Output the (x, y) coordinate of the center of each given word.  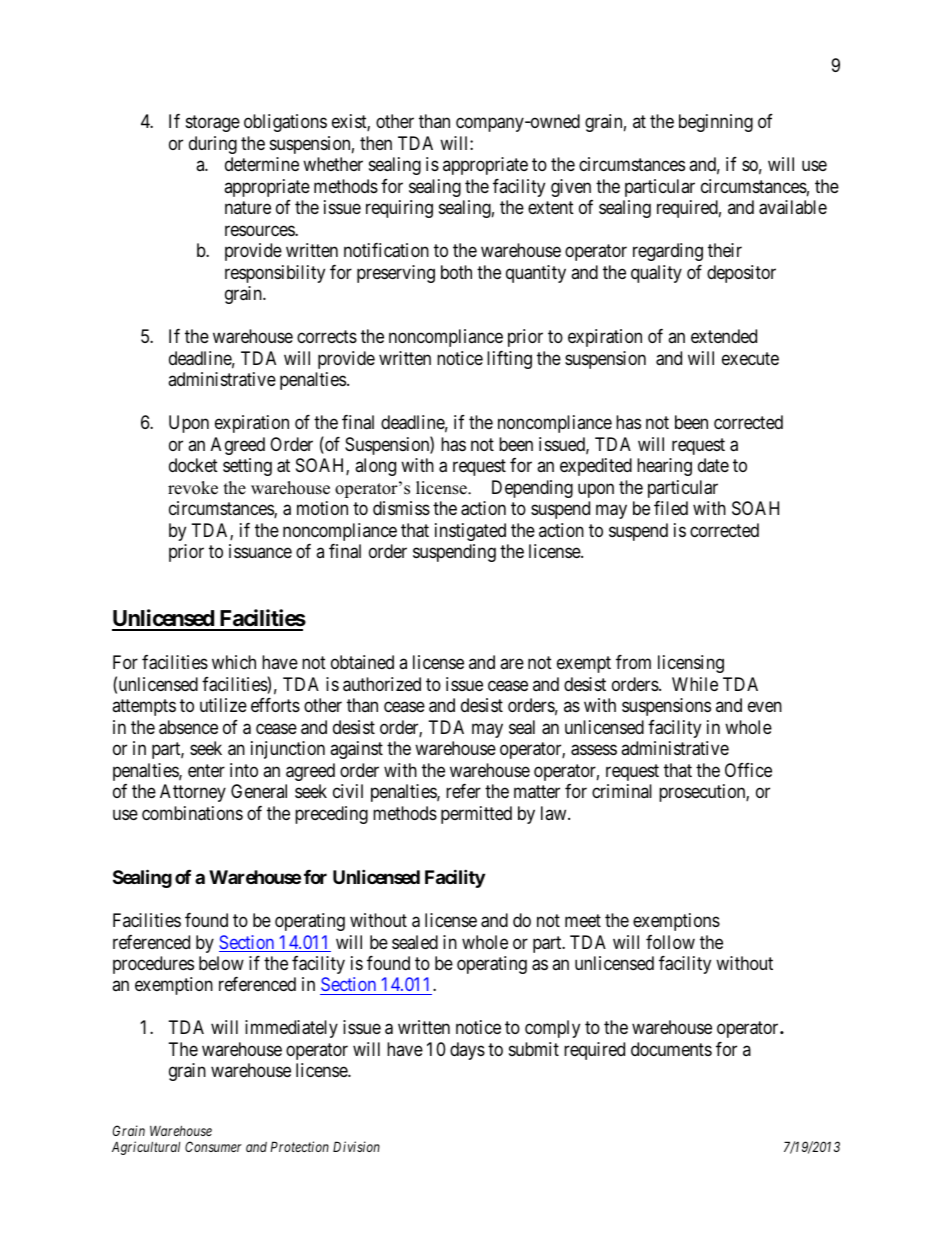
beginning (716, 123)
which (234, 662)
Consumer (213, 1146)
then (376, 143)
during (213, 145)
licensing (691, 664)
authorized (382, 684)
